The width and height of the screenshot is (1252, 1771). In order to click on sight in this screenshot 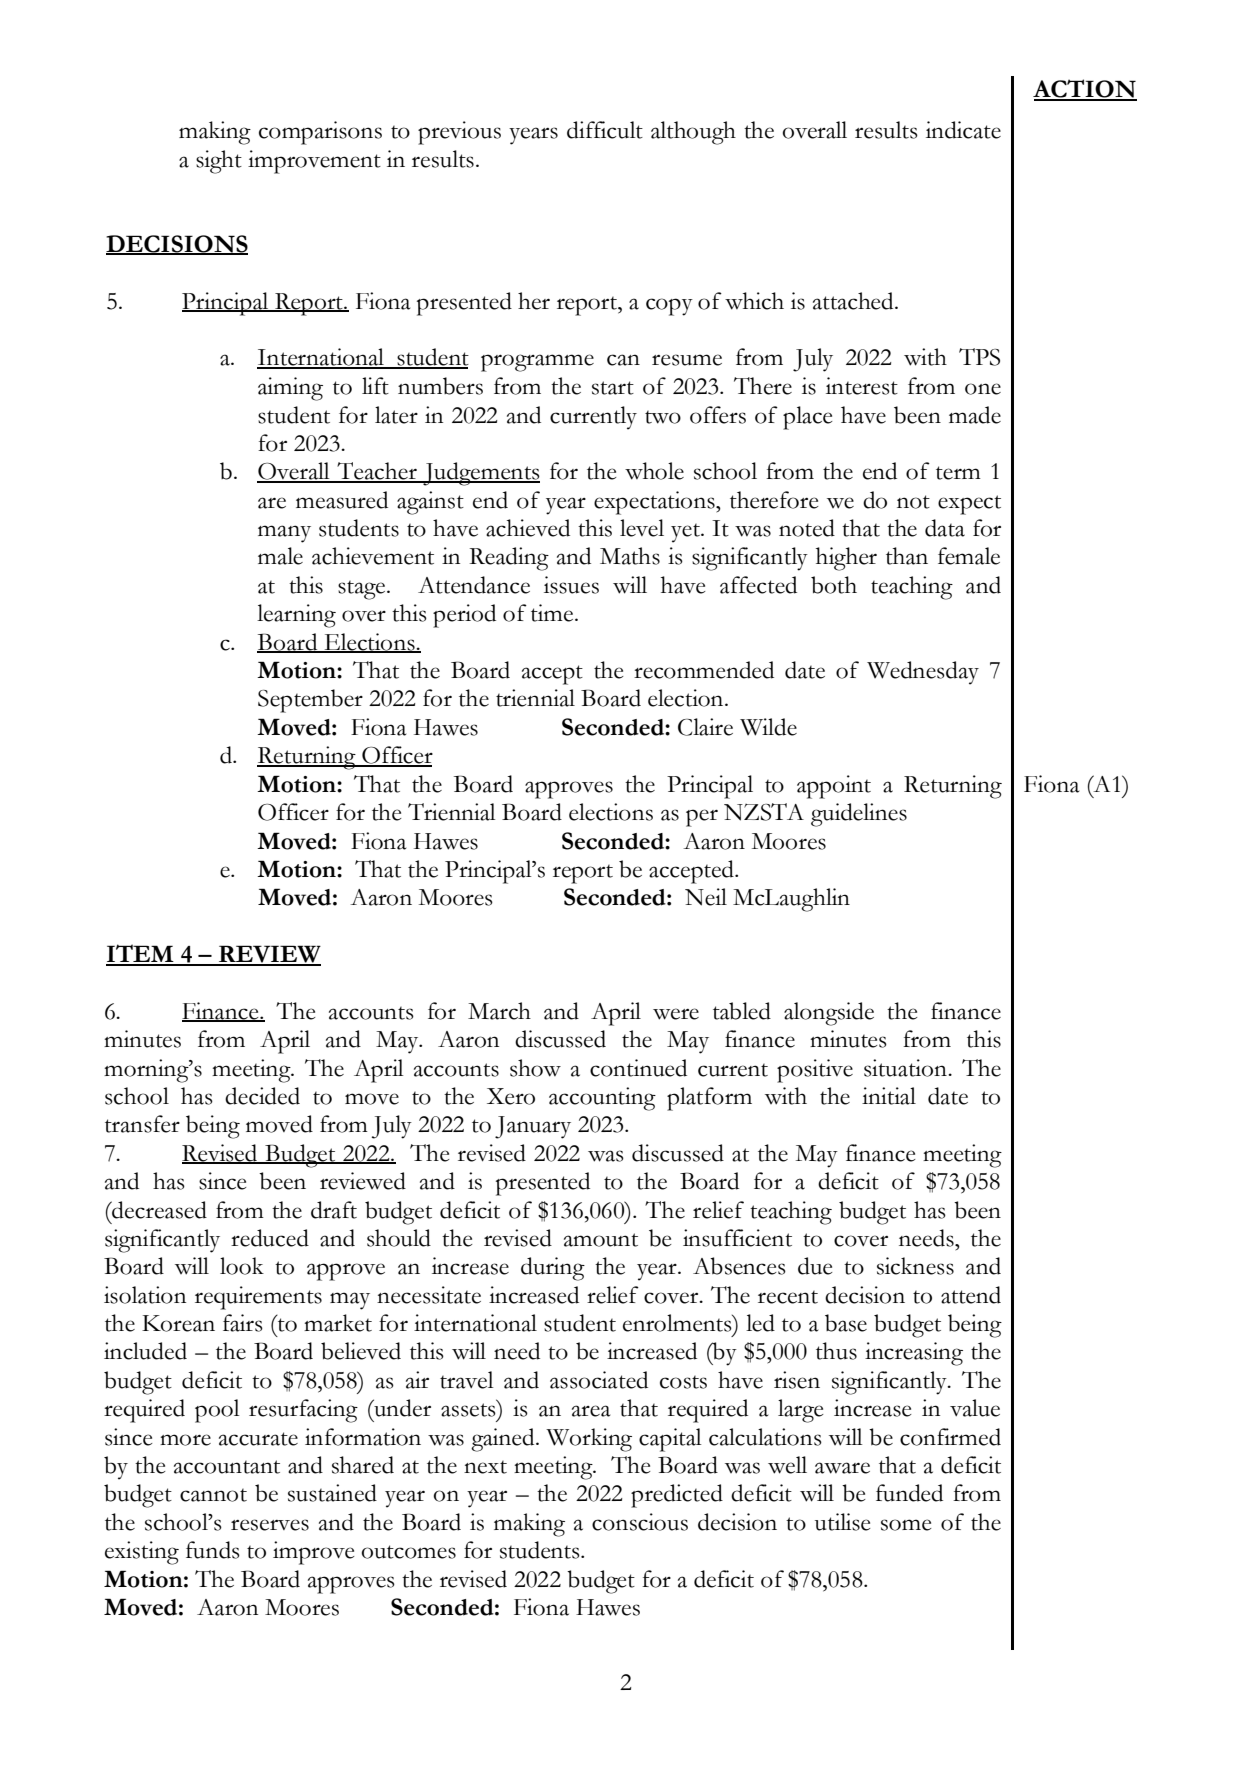, I will do `click(219, 162)`.
